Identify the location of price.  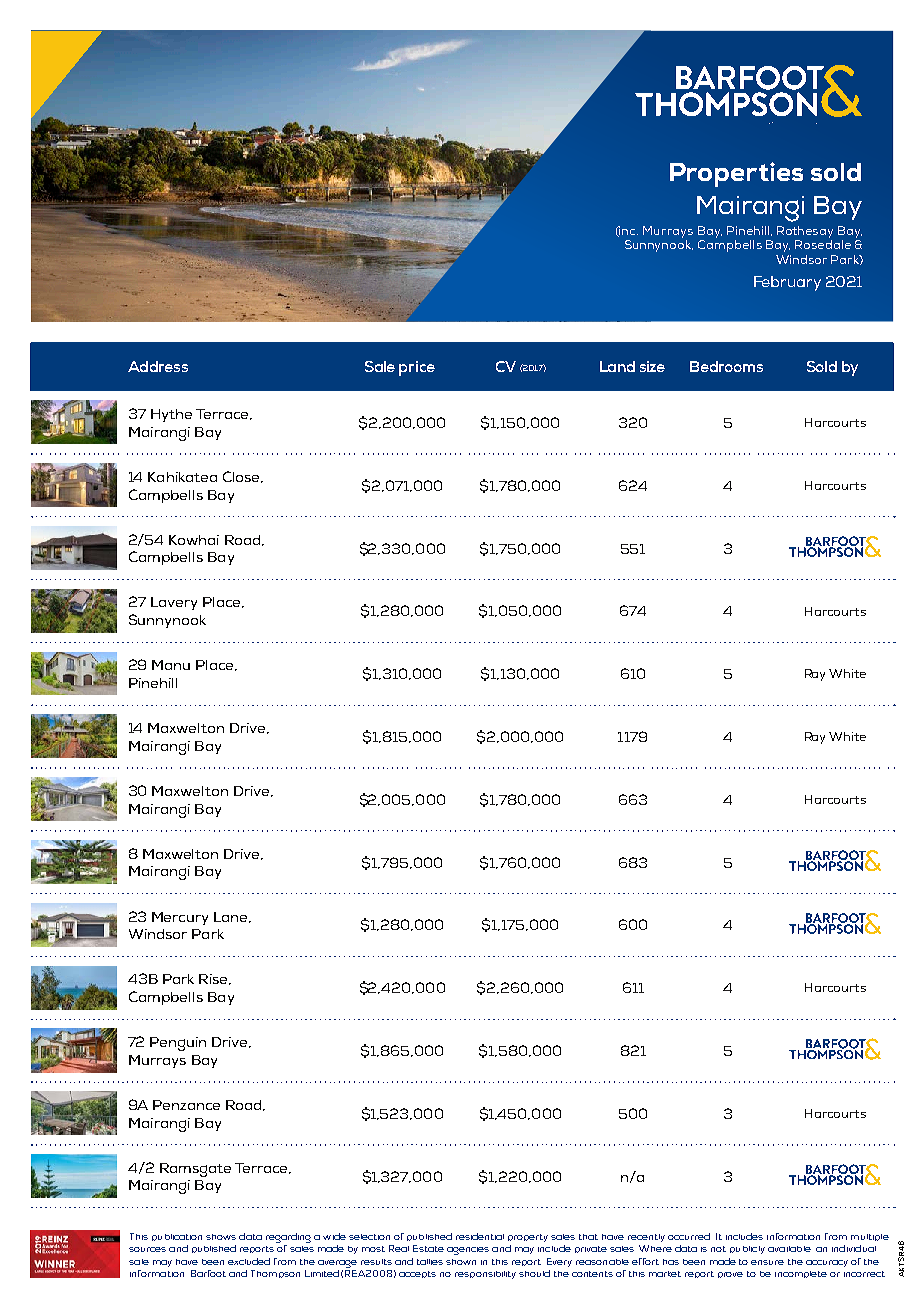
(417, 368).
